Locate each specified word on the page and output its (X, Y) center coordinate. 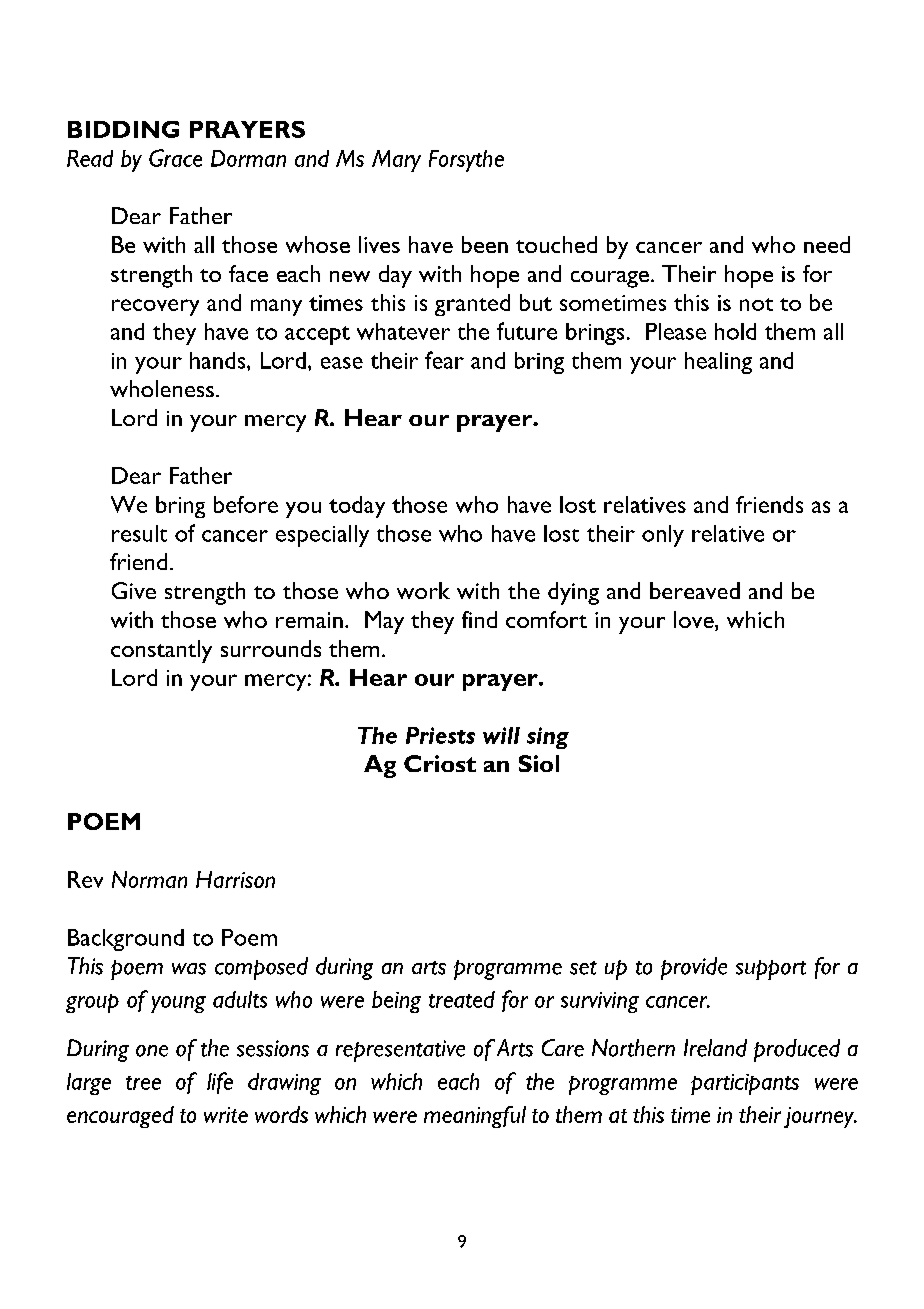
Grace (175, 158)
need (827, 244)
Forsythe (466, 161)
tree (143, 1083)
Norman (149, 879)
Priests (440, 735)
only (663, 536)
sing (548, 738)
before (246, 504)
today (357, 507)
